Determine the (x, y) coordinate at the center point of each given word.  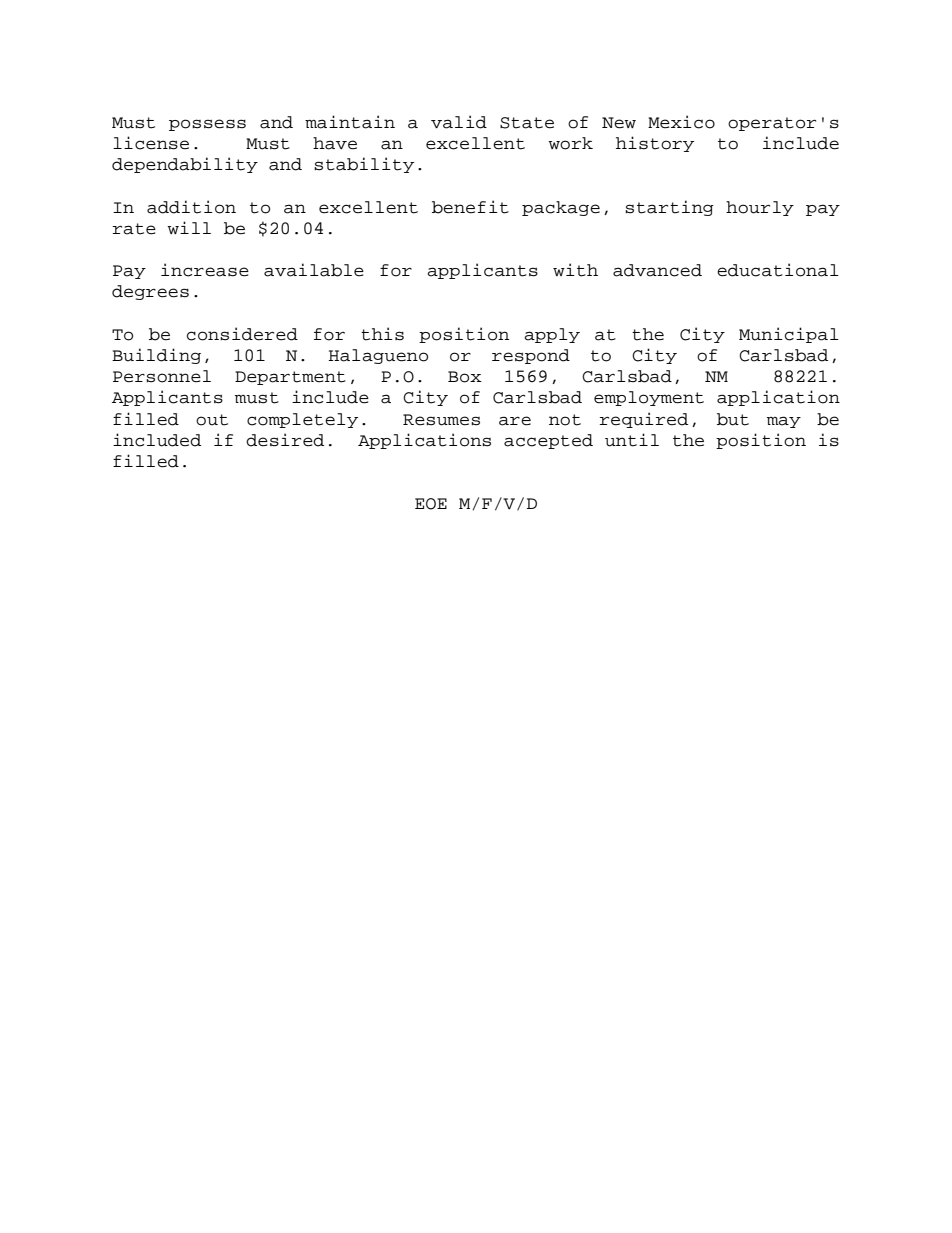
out (212, 420)
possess (207, 125)
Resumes (441, 420)
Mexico (681, 122)
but (733, 419)
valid (459, 122)
